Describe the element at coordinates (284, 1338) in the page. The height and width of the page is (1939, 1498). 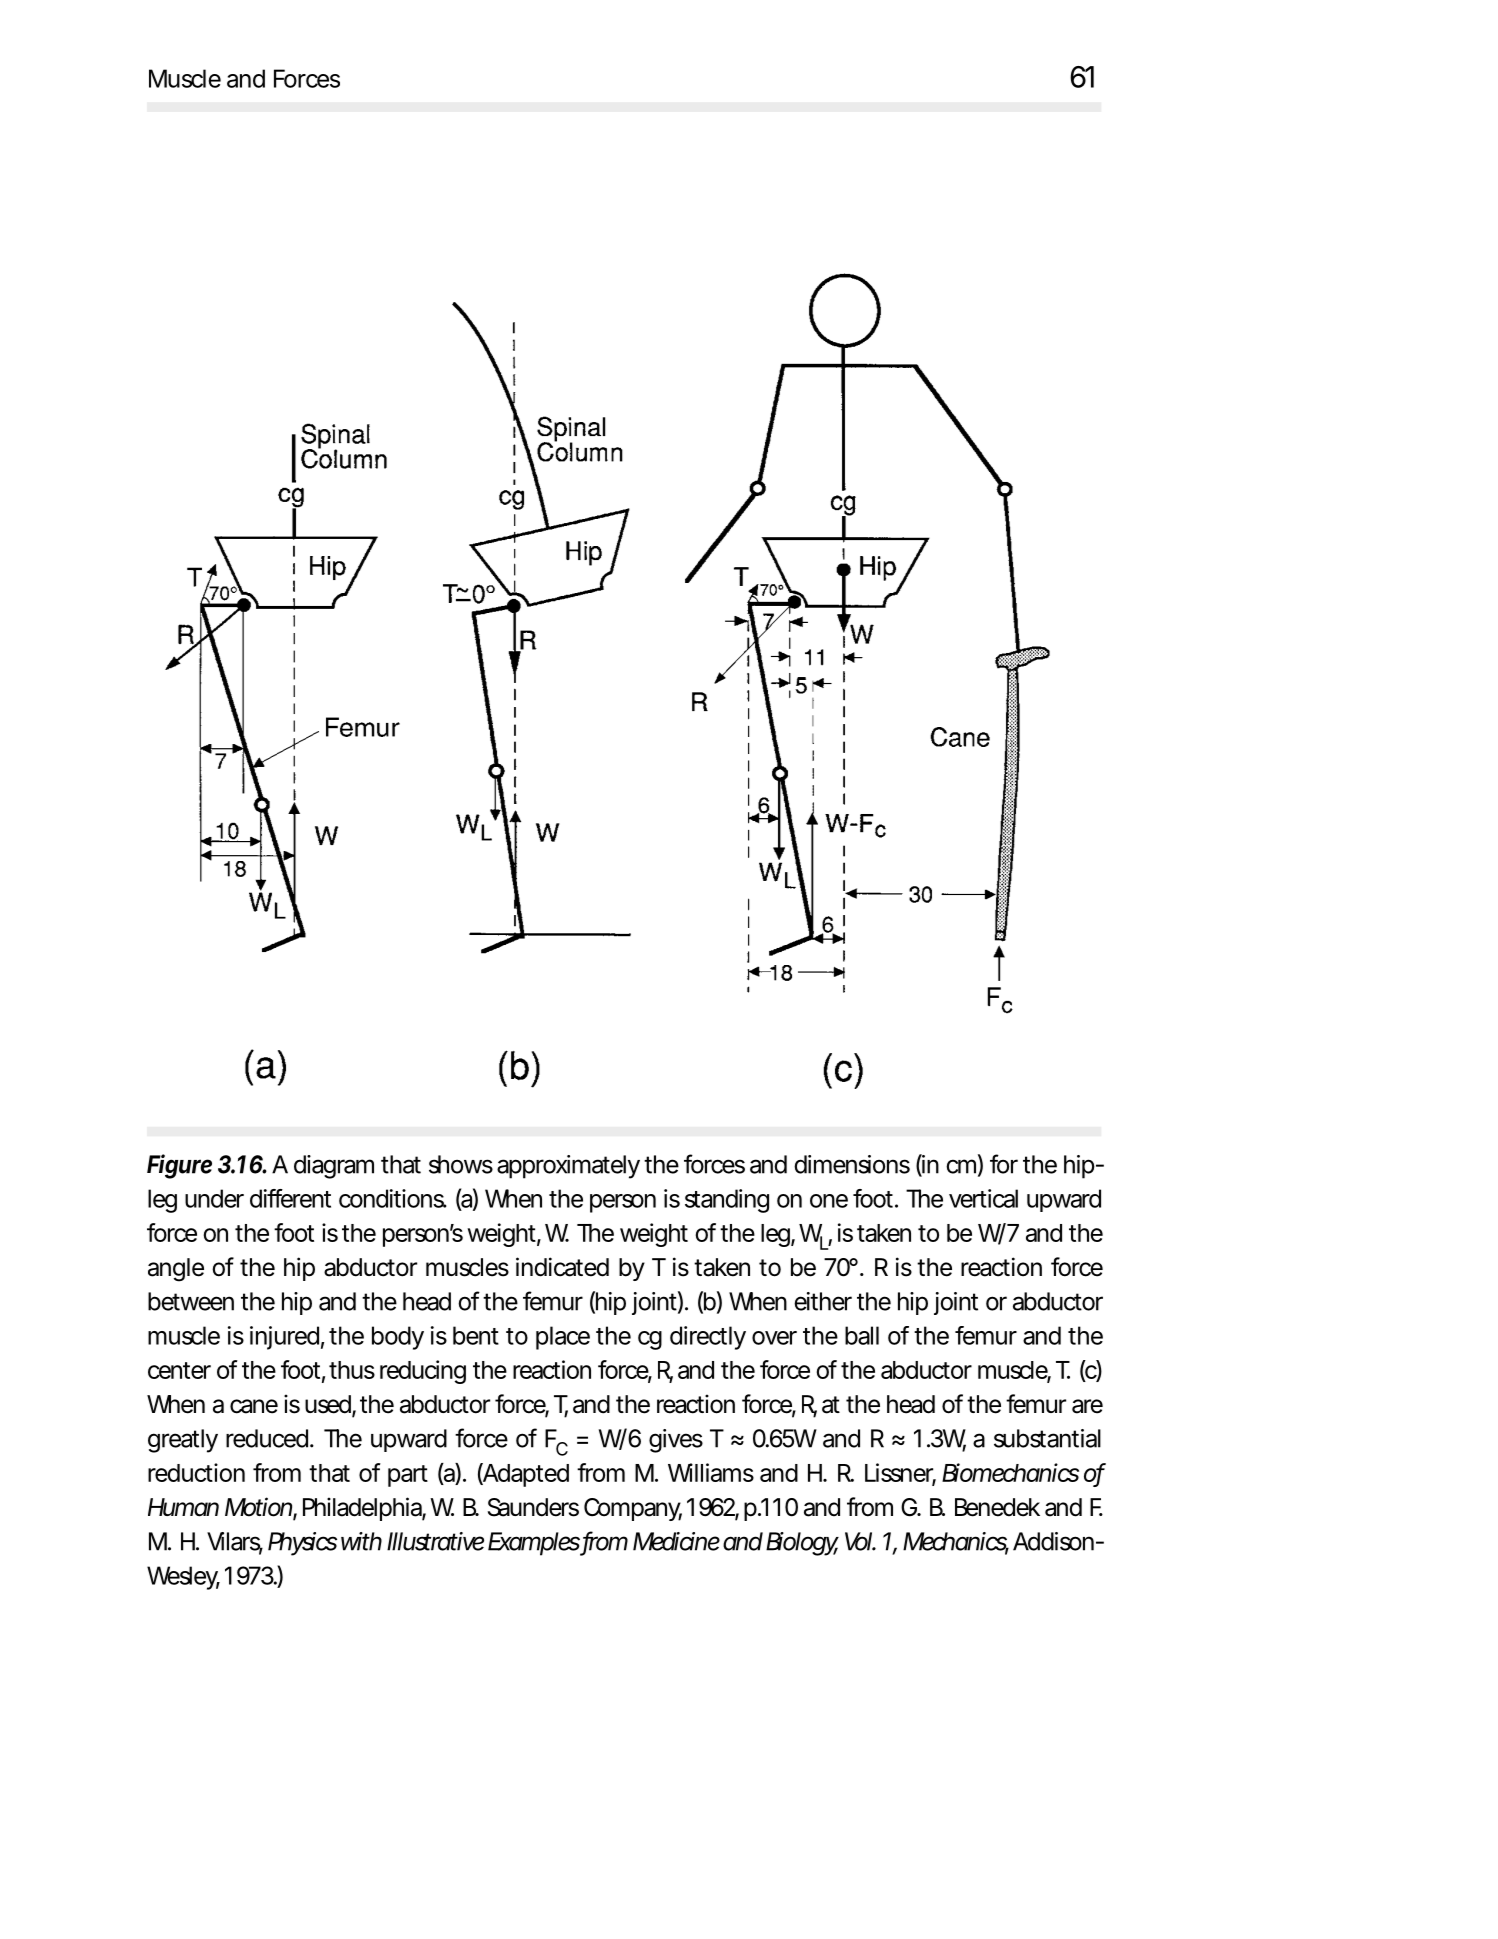
I see `injured` at that location.
